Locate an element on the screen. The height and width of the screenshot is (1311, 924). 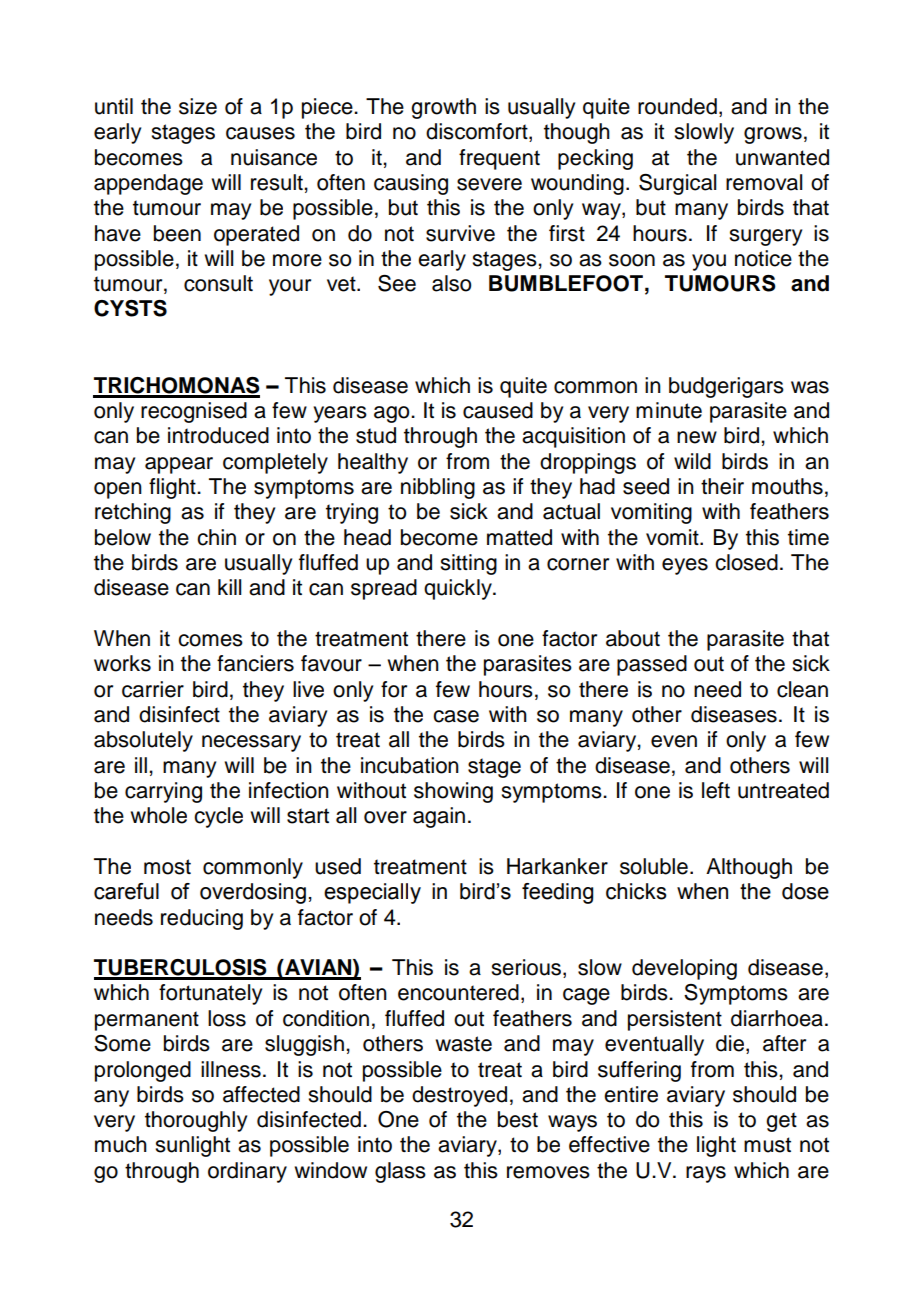
passed is located at coordinates (652, 665).
